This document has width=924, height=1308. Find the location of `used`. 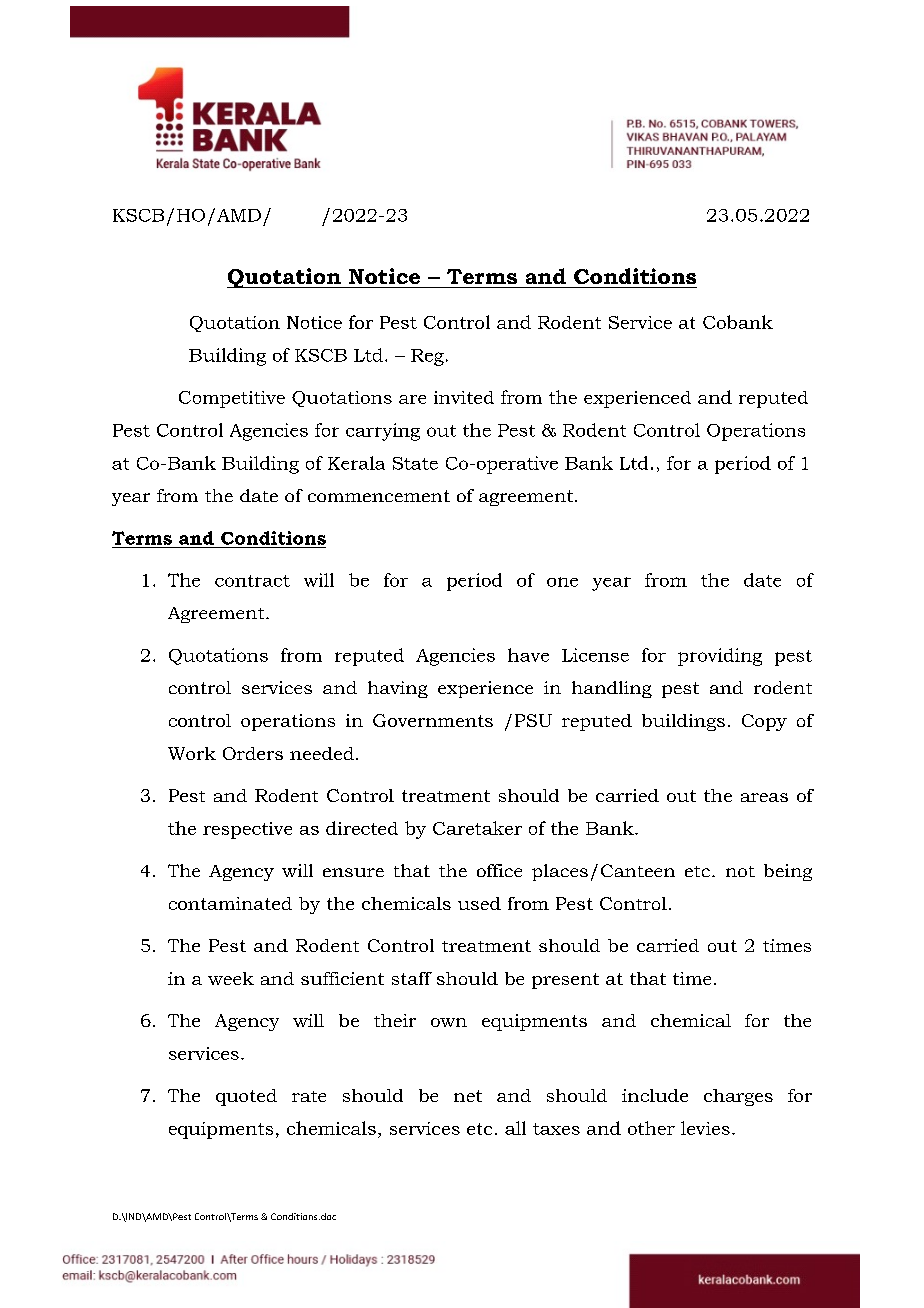

used is located at coordinates (479, 903).
